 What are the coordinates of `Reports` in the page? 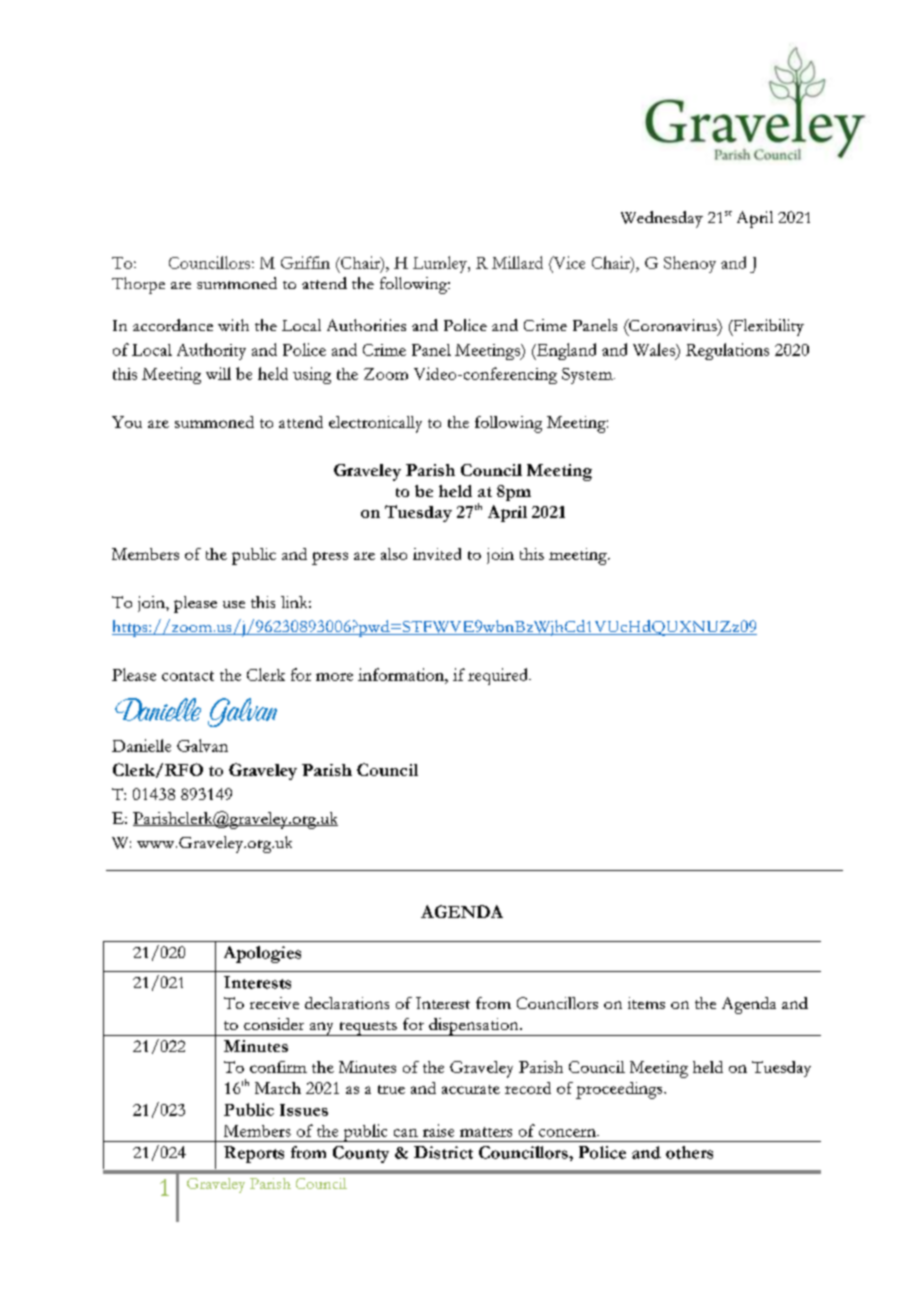 It's located at (254, 1154).
